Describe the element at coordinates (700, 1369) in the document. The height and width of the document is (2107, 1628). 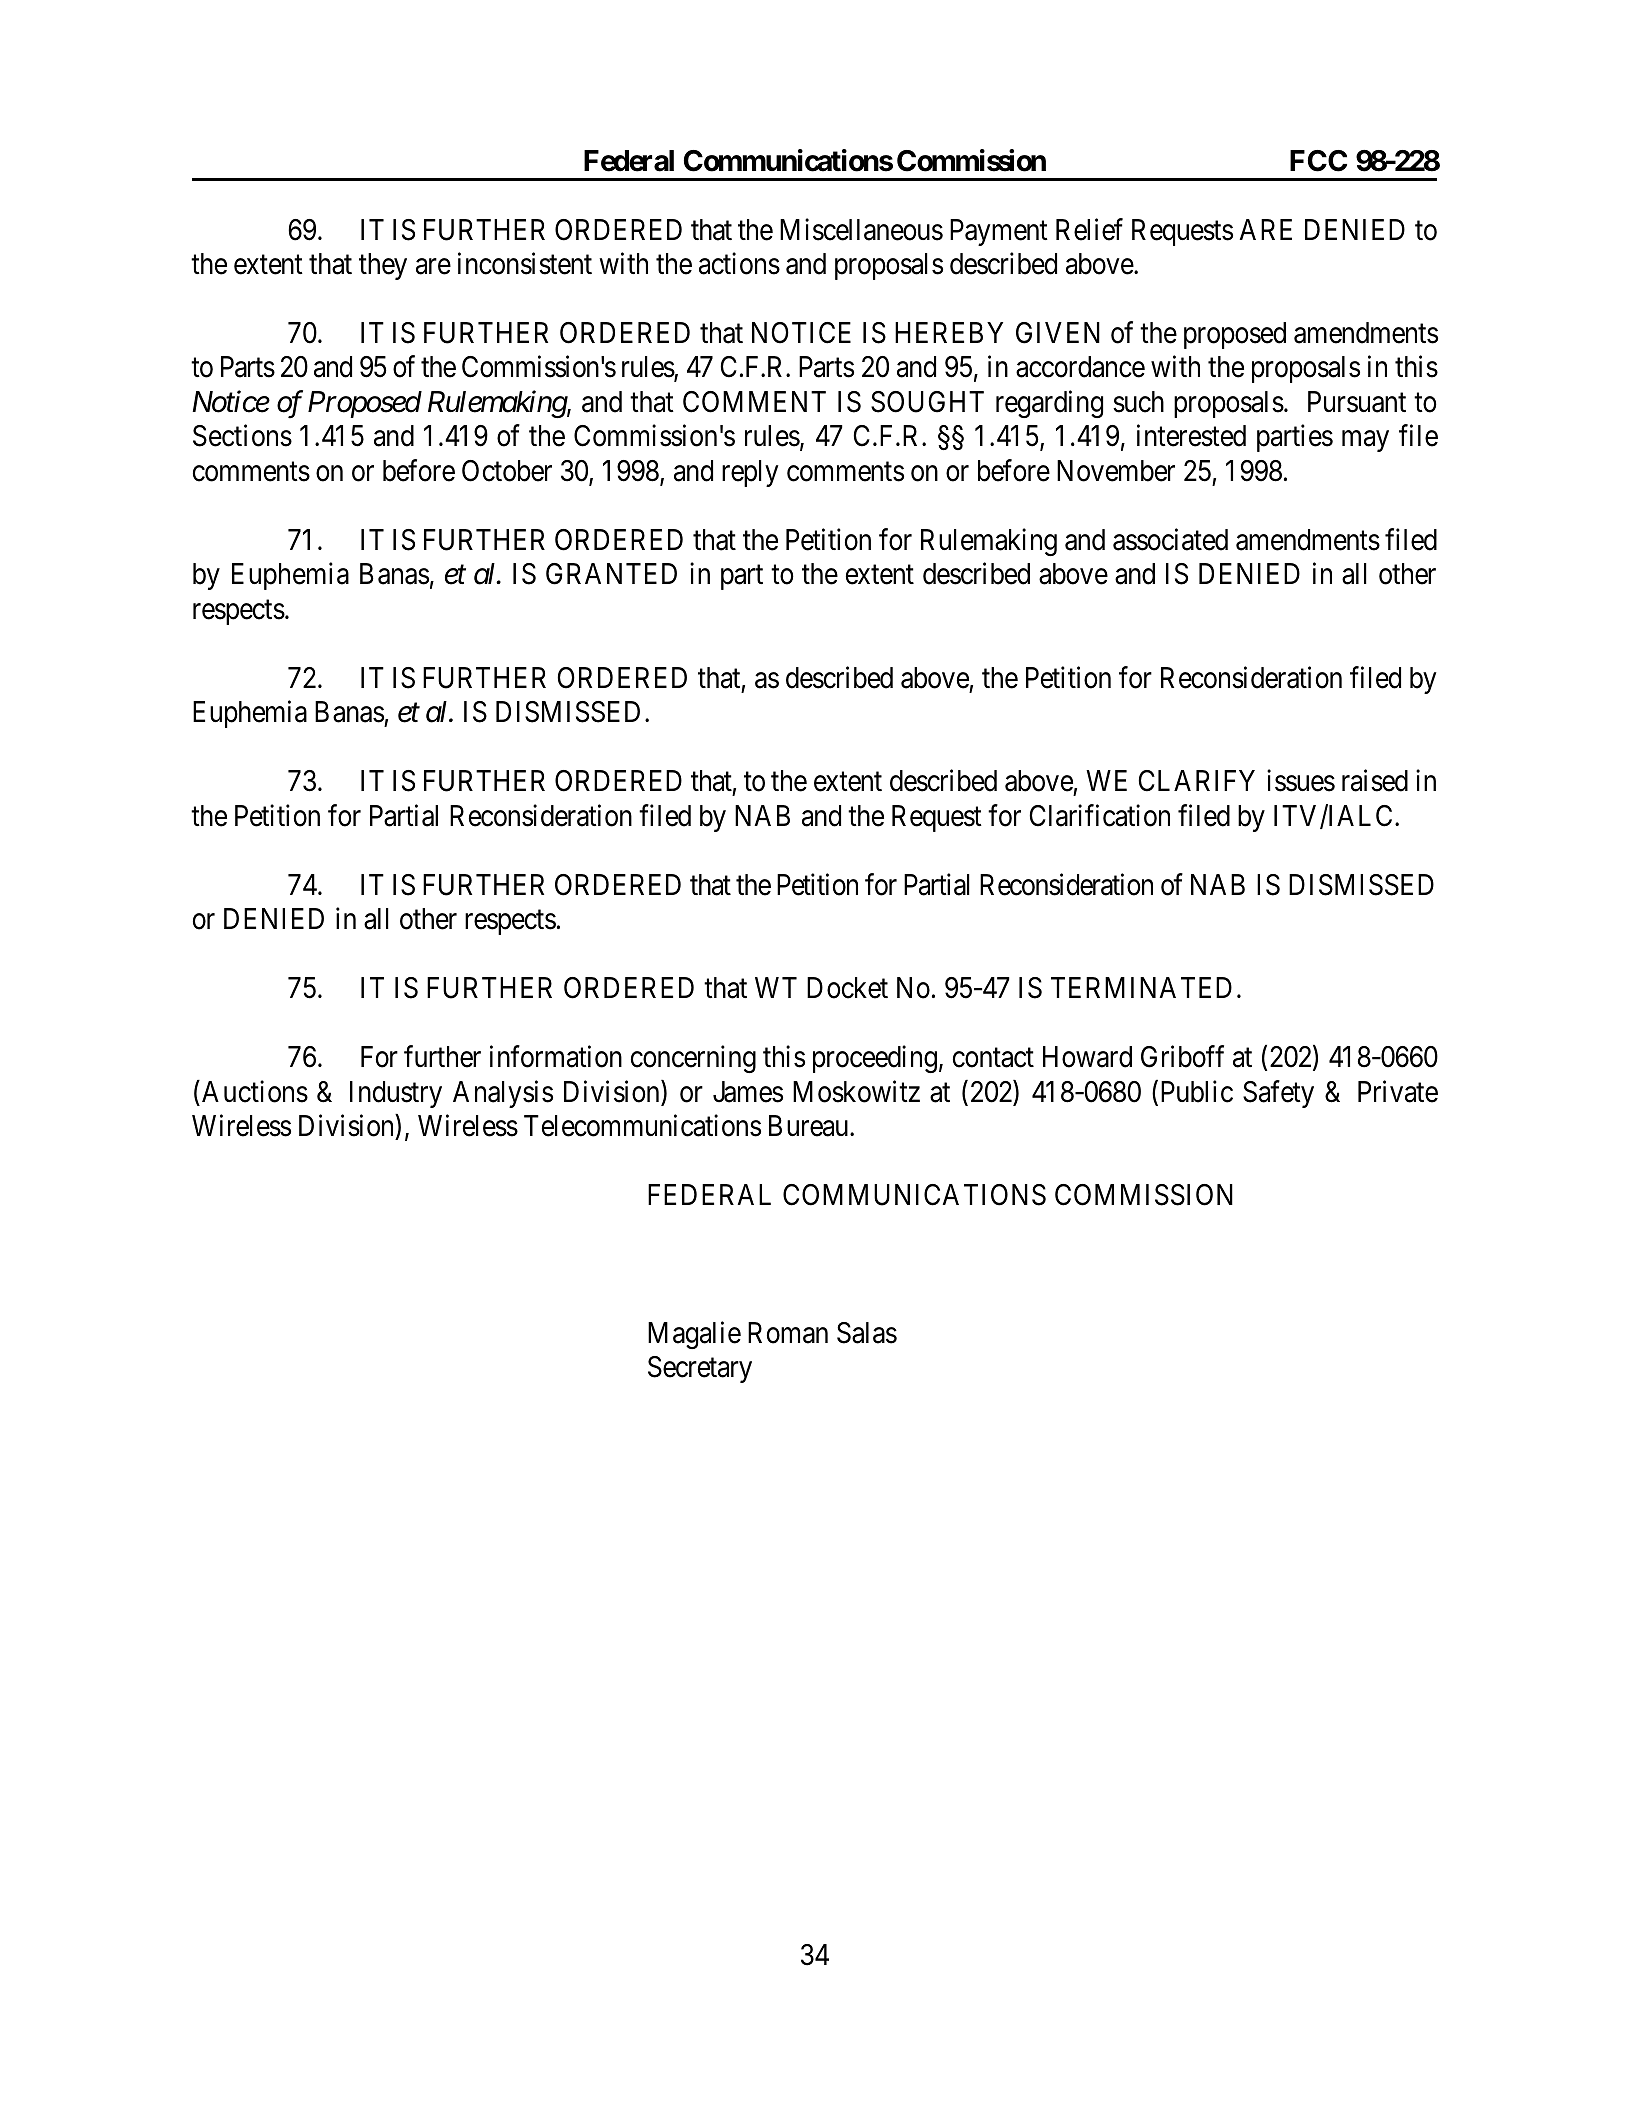
I see `Secretary` at that location.
